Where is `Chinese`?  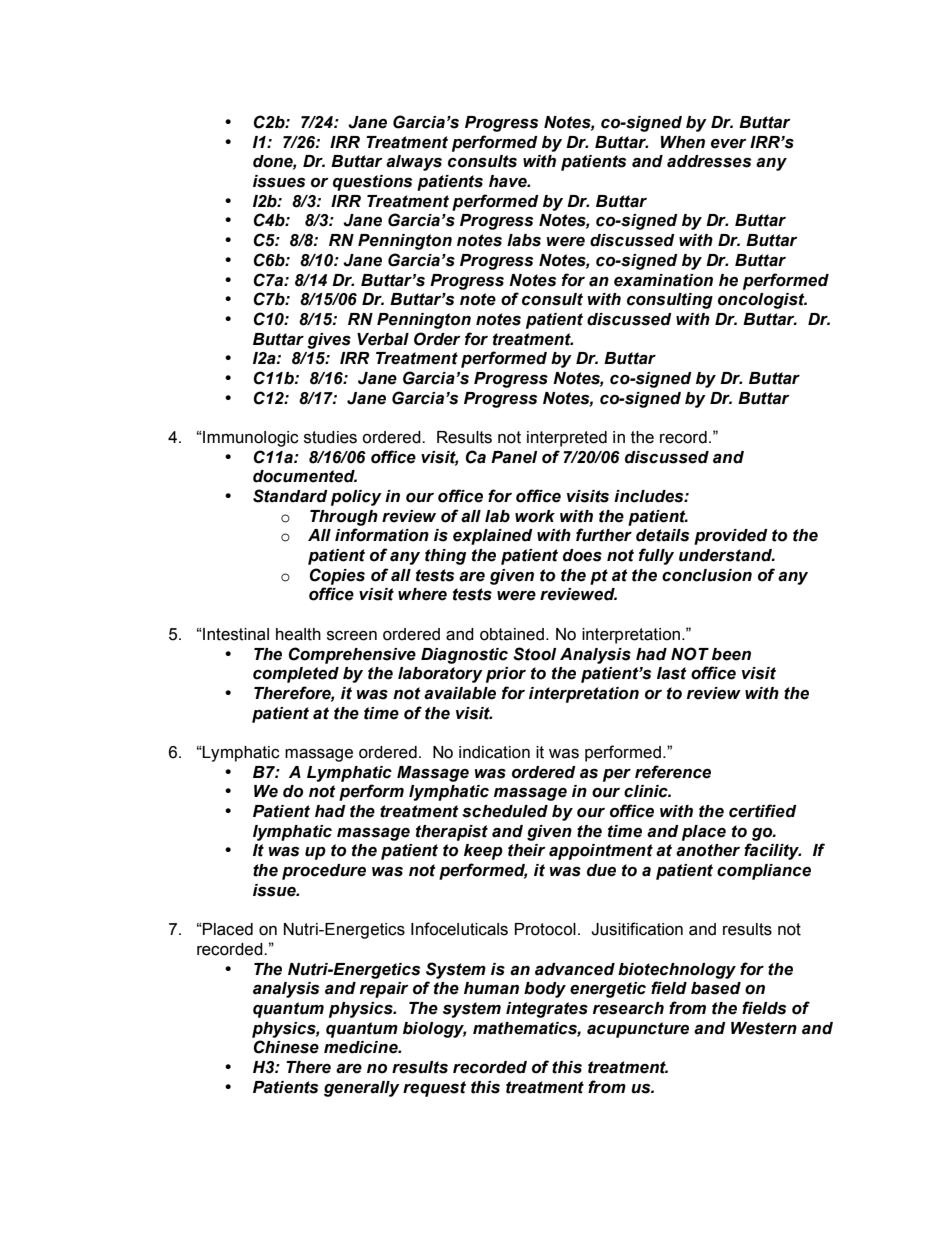 Chinese is located at coordinates (286, 1047).
